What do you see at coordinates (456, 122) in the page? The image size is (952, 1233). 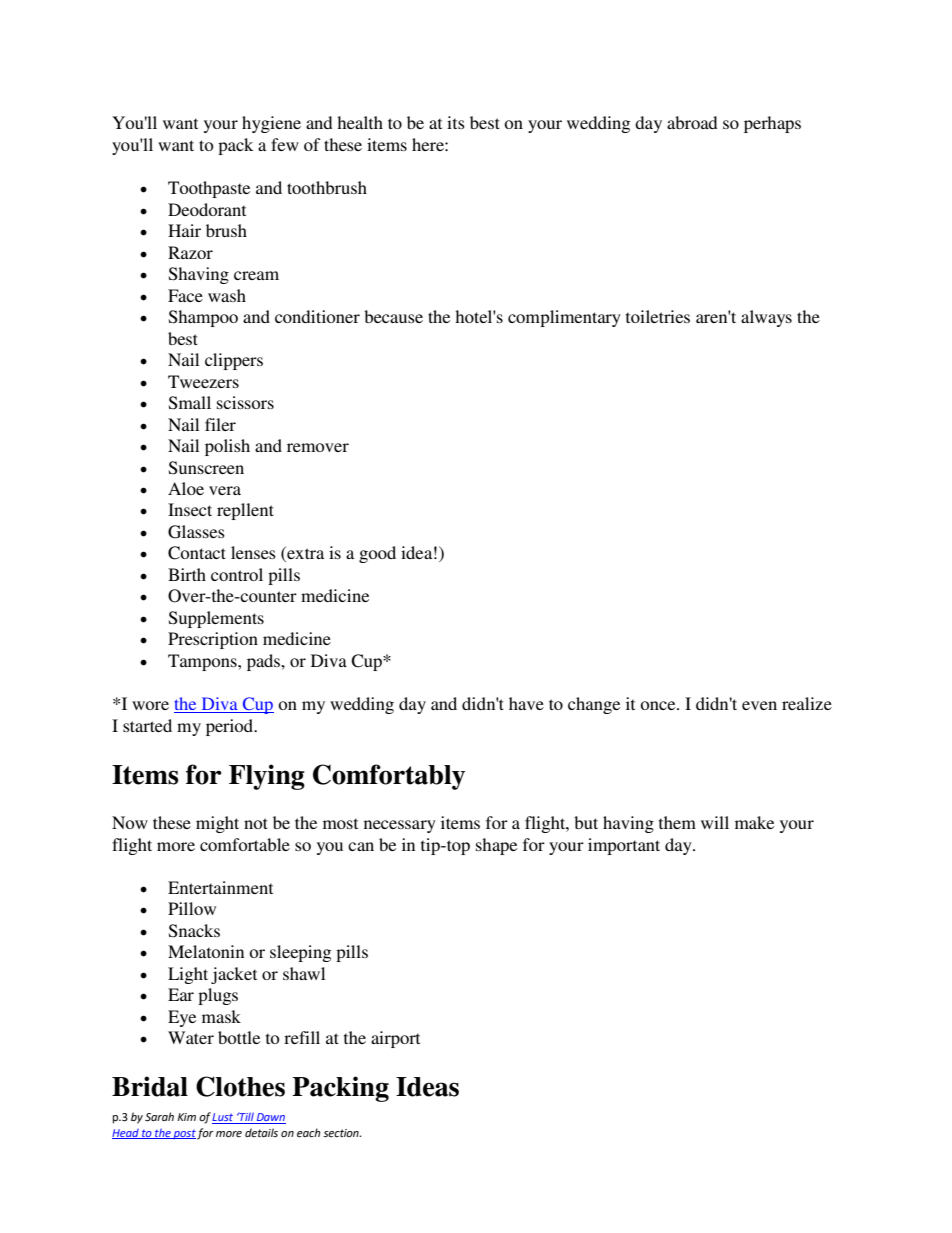 I see `its` at bounding box center [456, 122].
